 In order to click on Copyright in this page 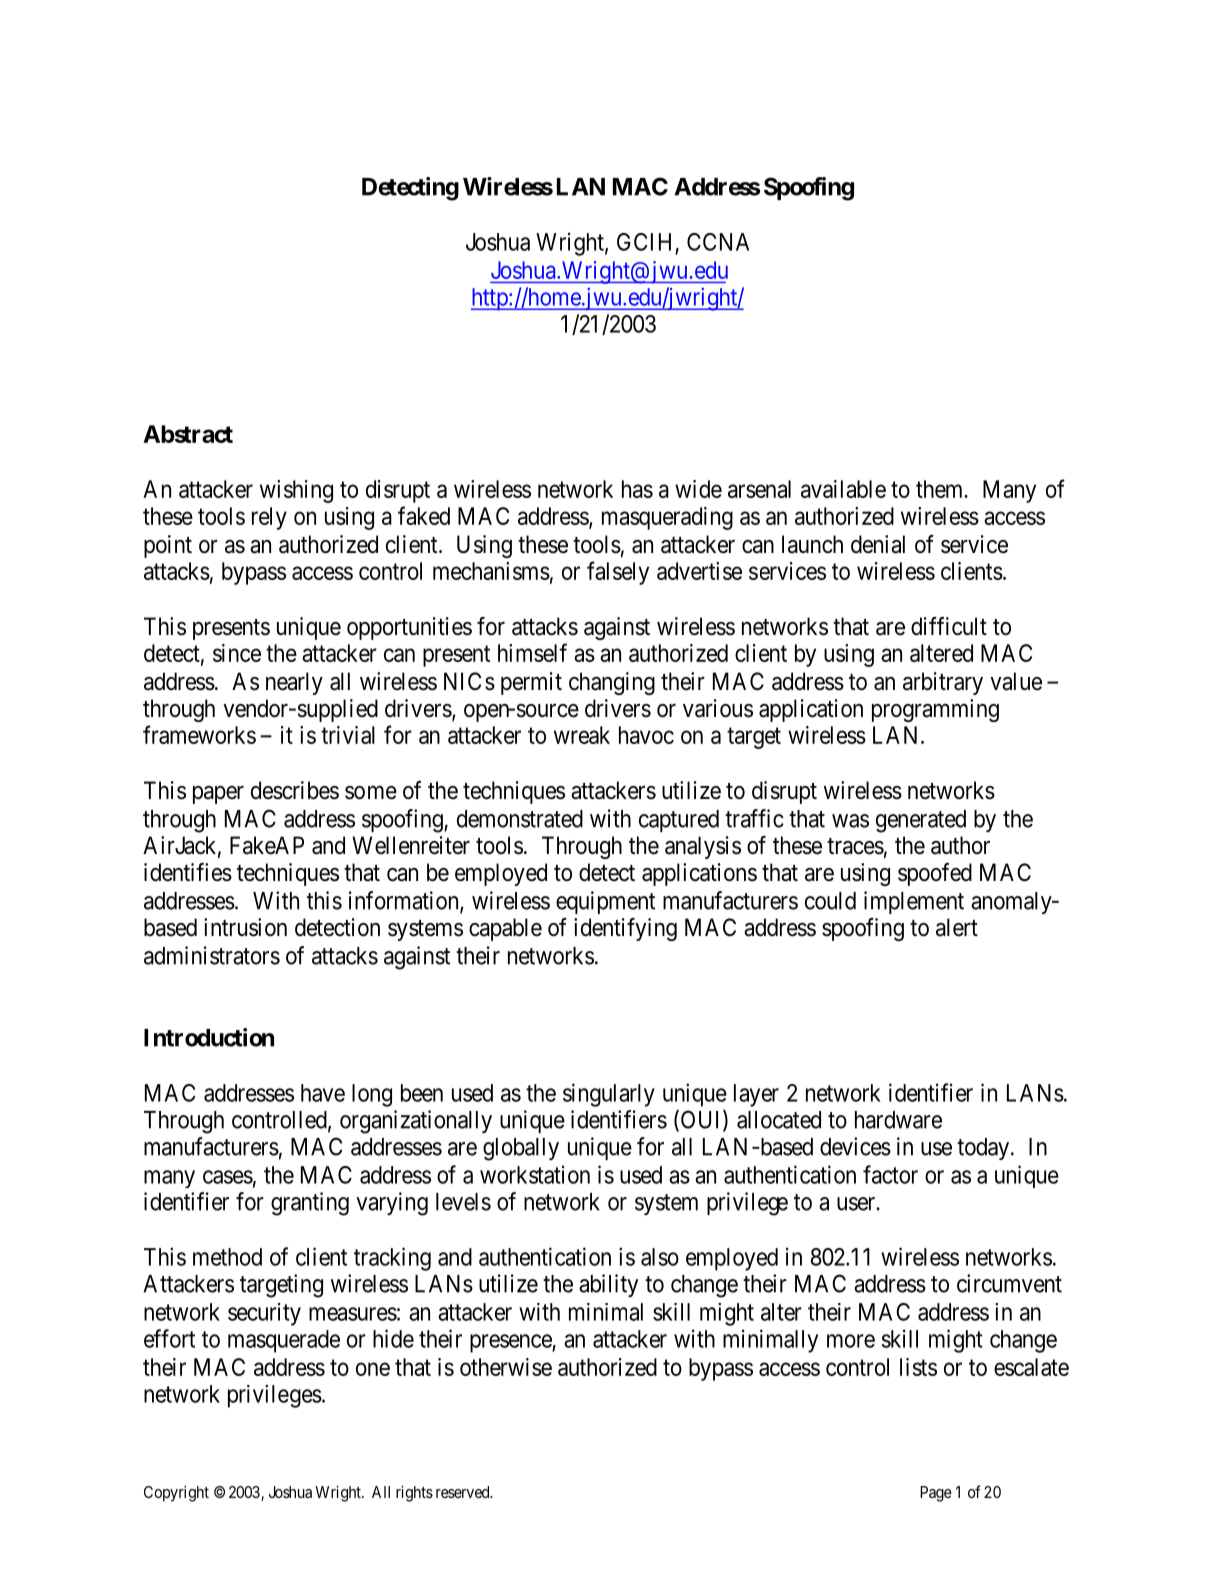, I will do `click(176, 1494)`.
